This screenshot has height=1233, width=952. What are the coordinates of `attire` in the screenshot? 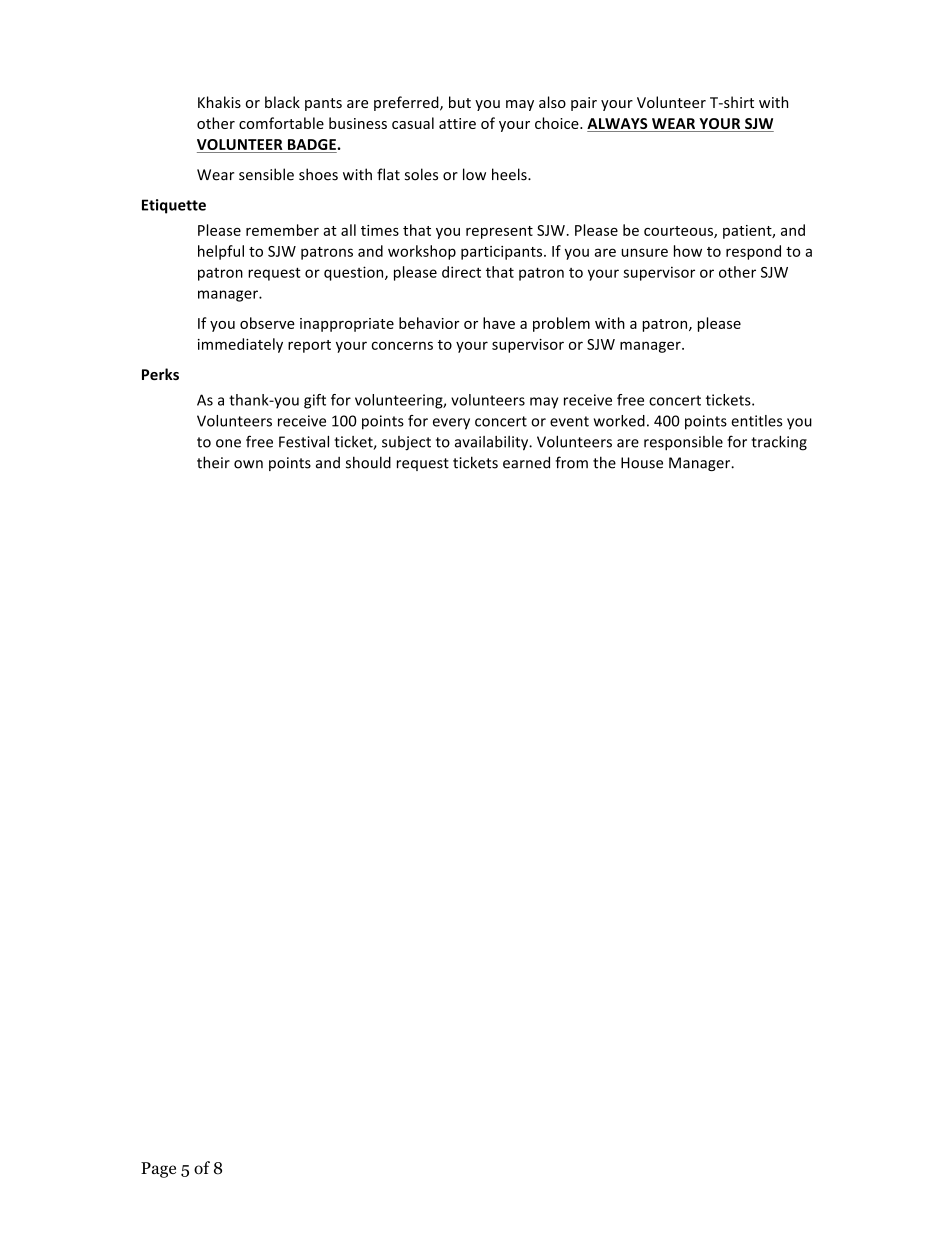 It's located at (457, 123).
